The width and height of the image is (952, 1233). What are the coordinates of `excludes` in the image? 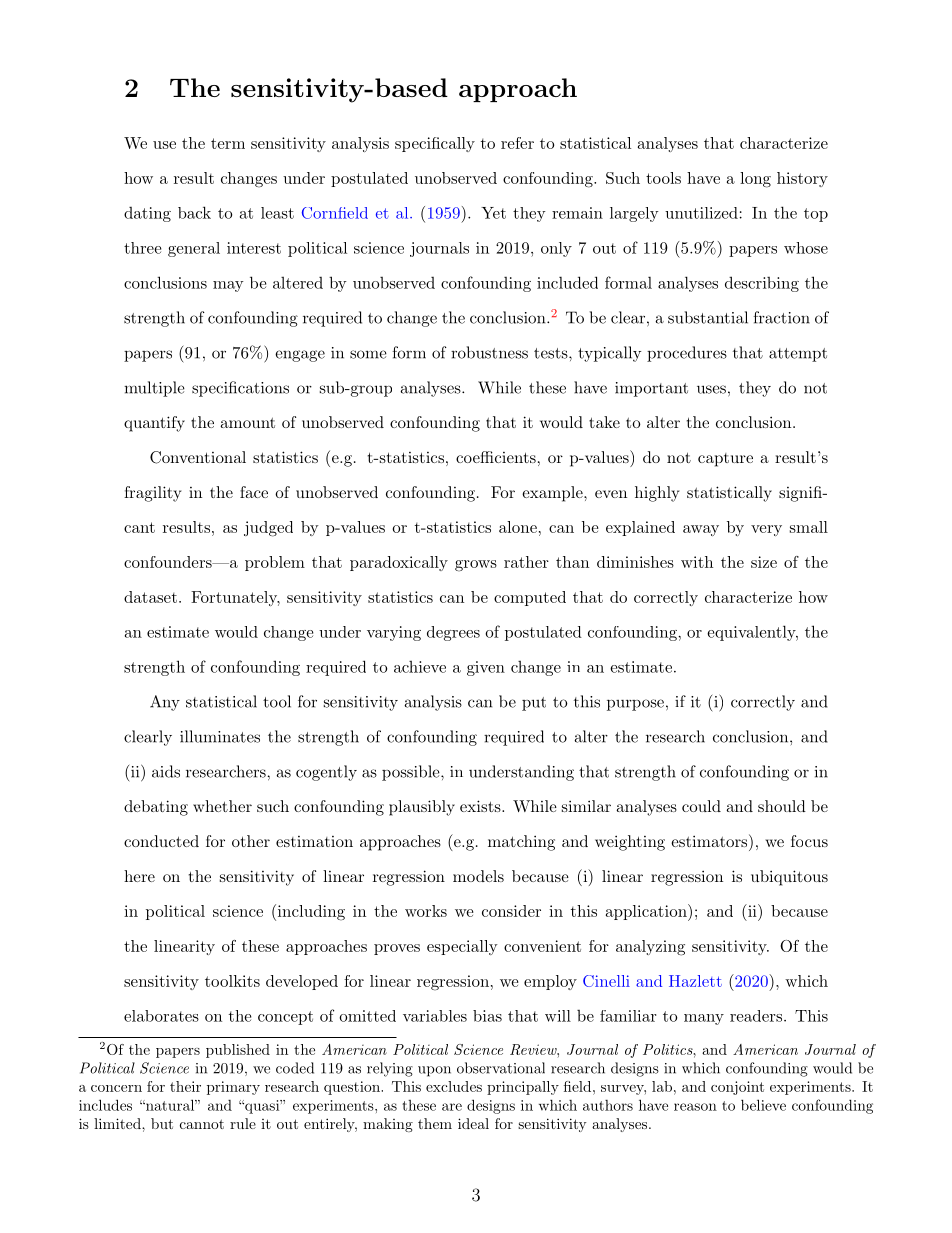 It's located at (454, 1086).
